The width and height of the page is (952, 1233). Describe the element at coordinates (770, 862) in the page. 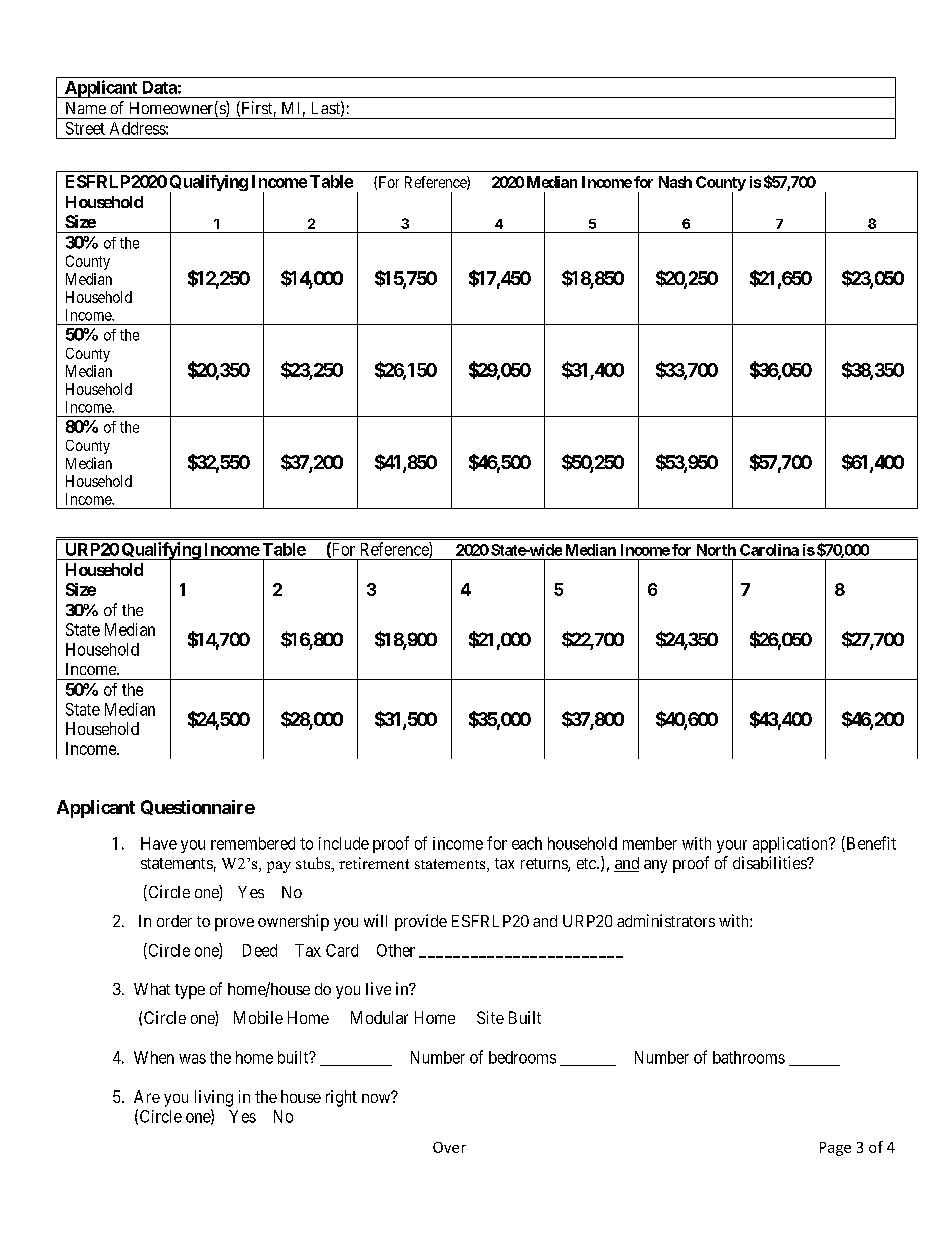

I see `disabilities` at that location.
